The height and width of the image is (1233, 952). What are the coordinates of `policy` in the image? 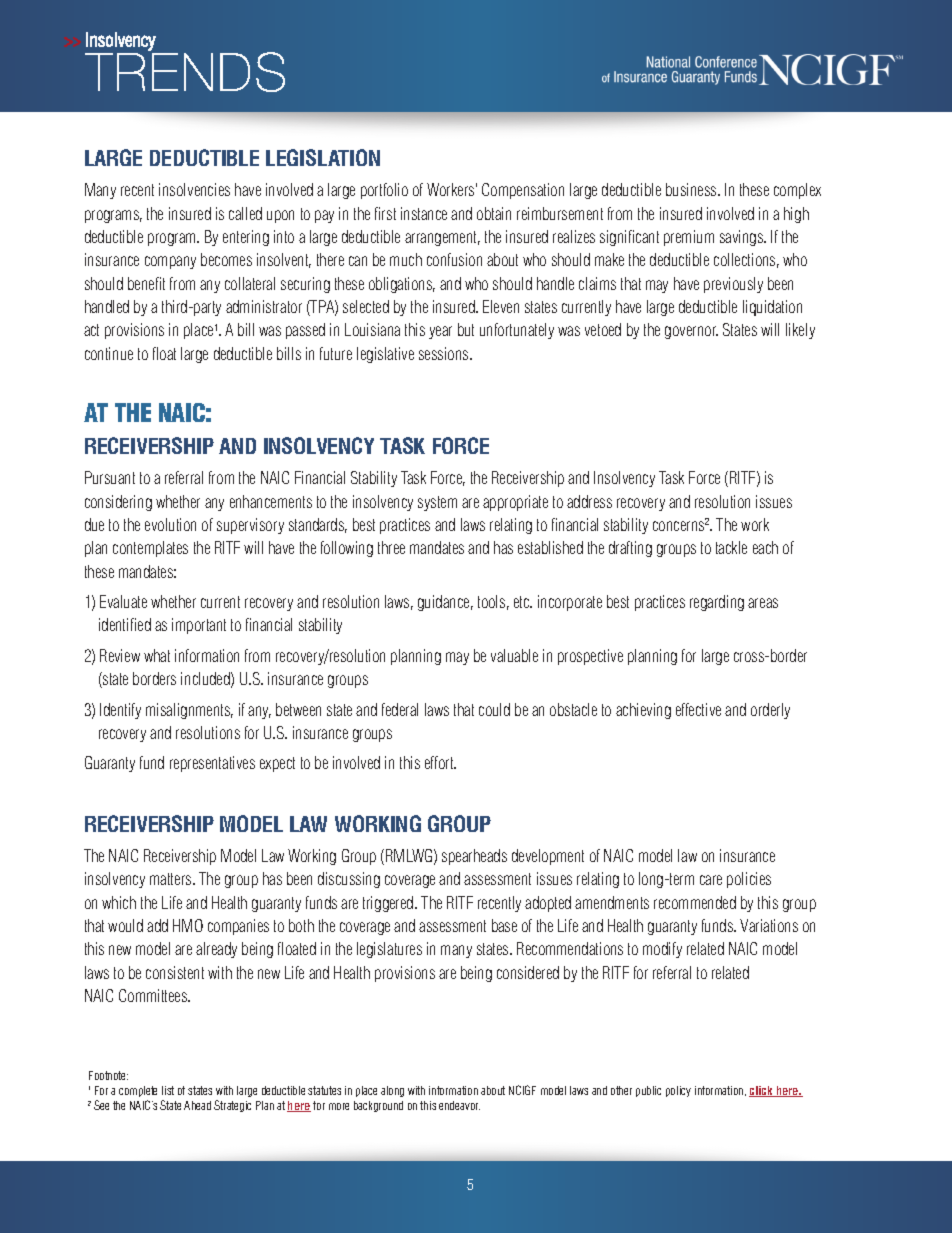 It's located at (678, 1091).
